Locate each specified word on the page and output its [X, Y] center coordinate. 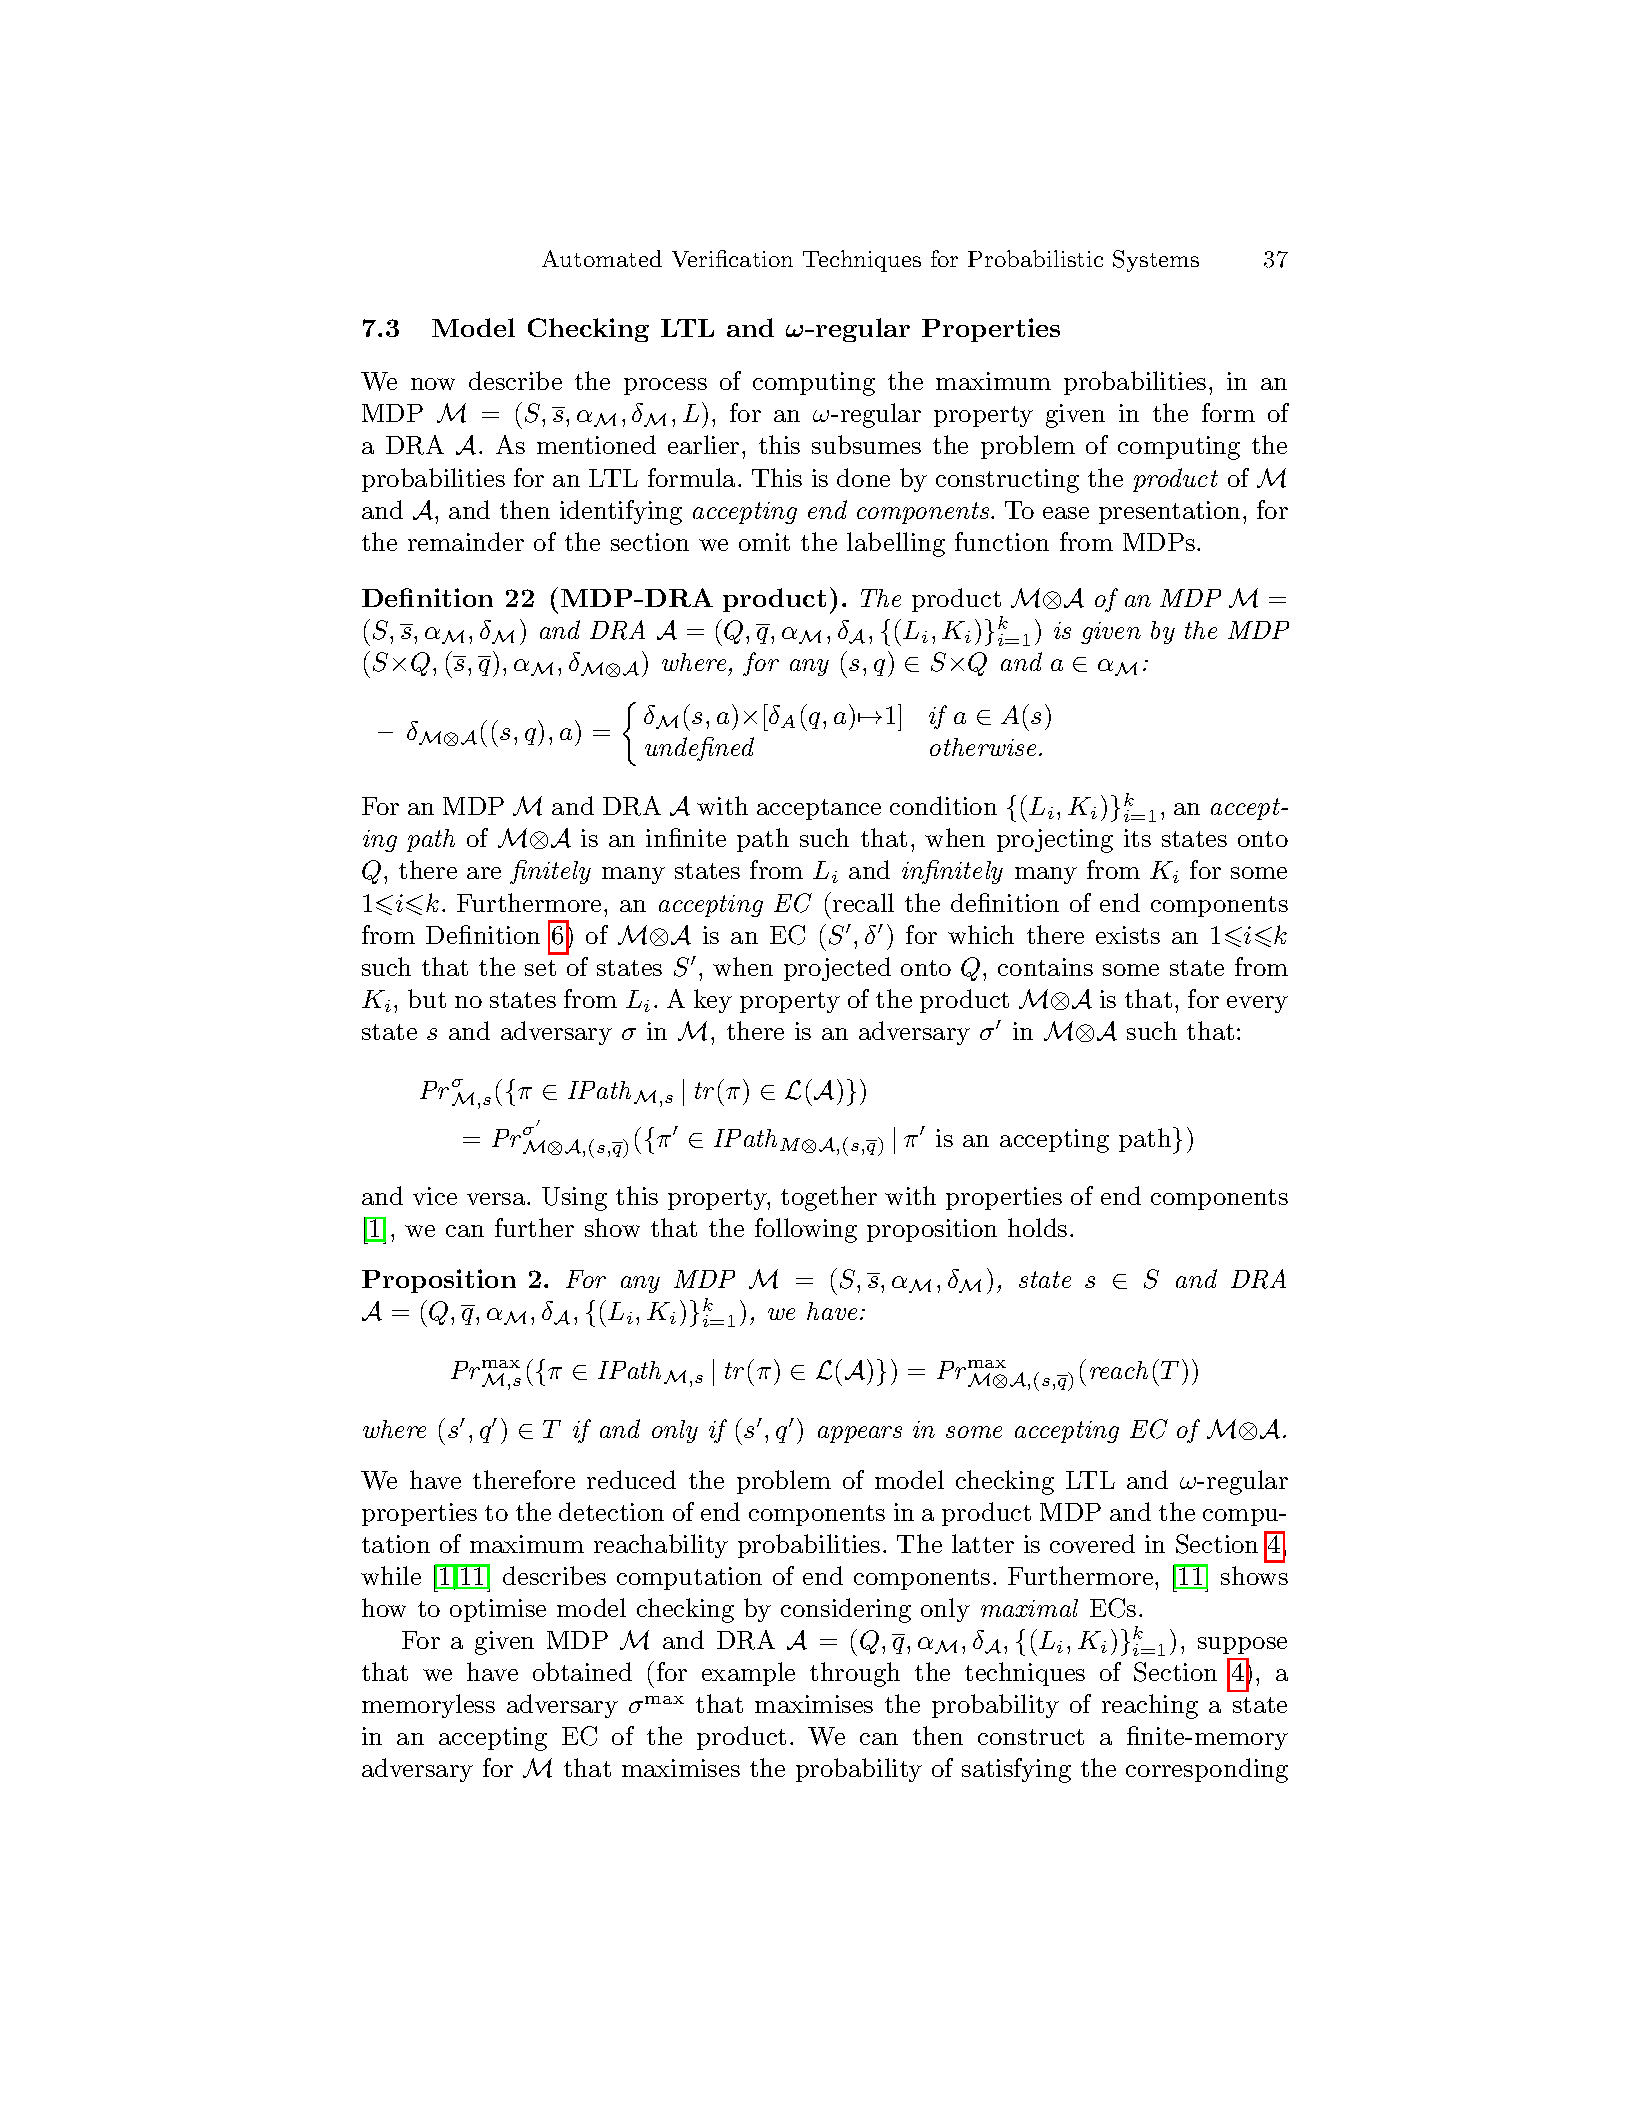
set [540, 968]
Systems [1156, 261]
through [855, 1674]
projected [837, 969]
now [433, 384]
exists [1128, 935]
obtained [582, 1671]
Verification [732, 258]
